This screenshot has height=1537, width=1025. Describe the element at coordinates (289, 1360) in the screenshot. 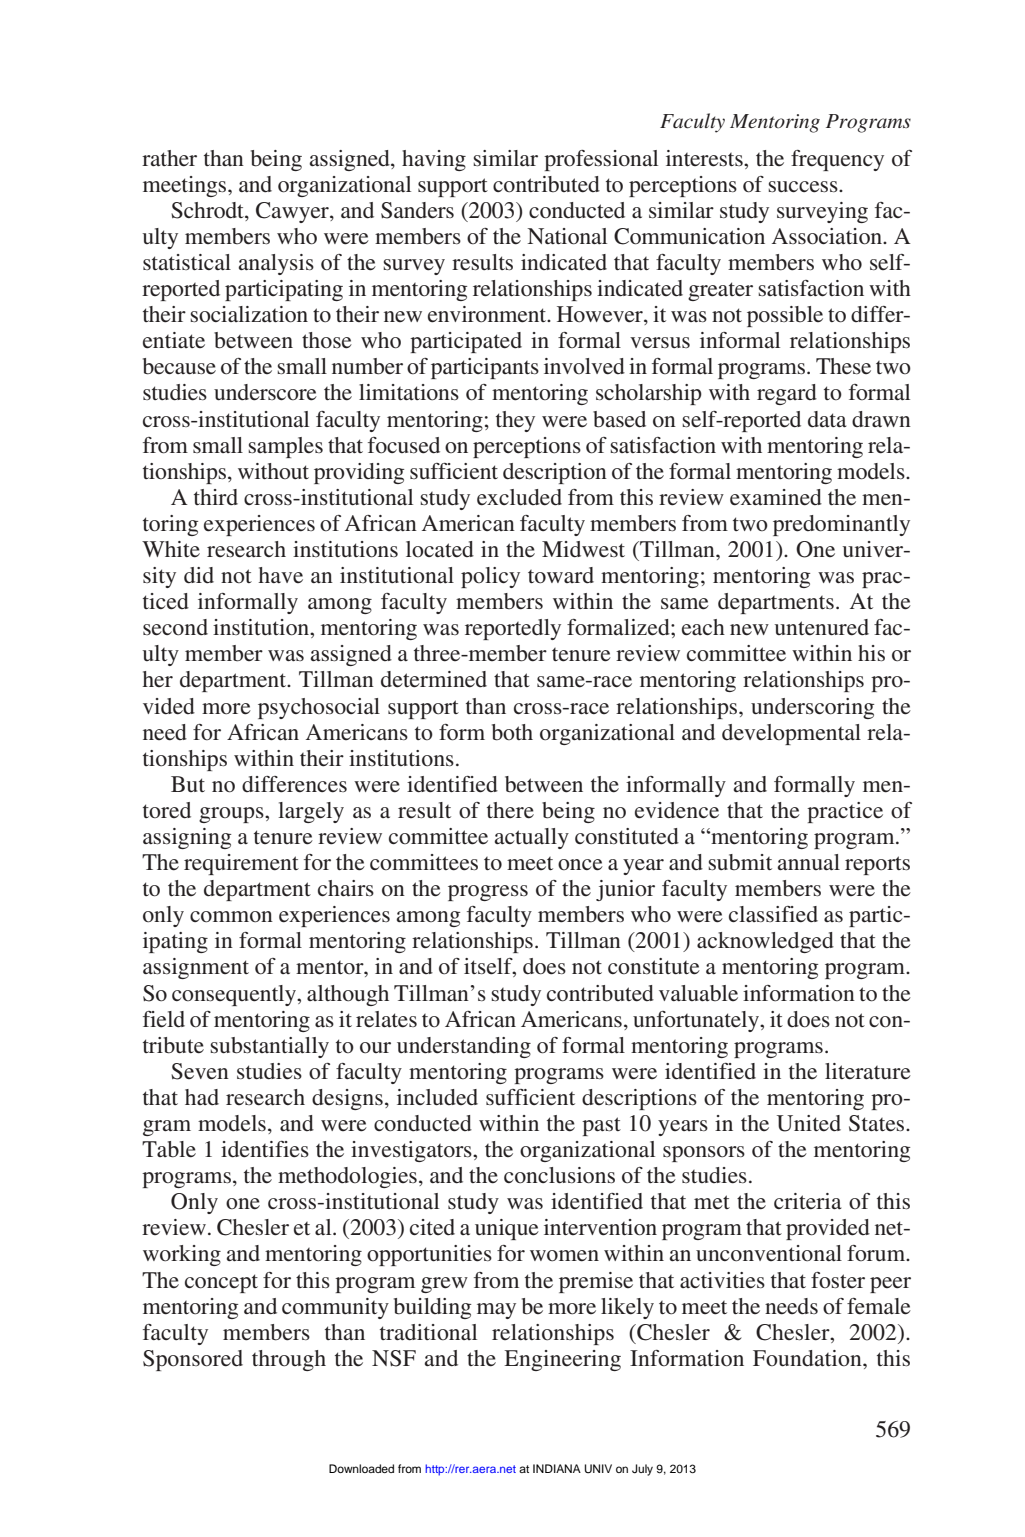

I see `through` at that location.
